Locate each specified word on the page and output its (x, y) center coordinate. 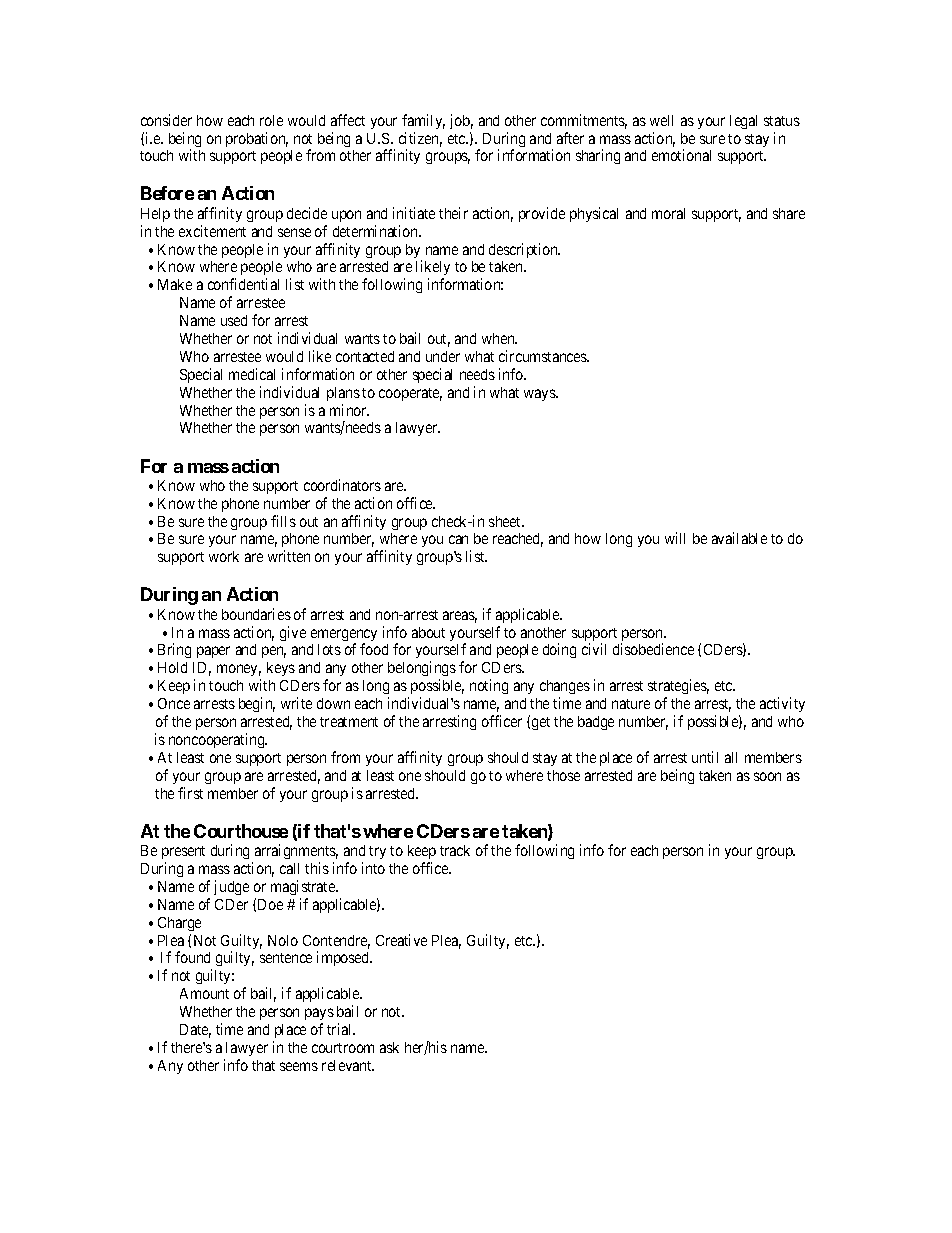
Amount (204, 993)
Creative (401, 940)
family (423, 121)
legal (743, 122)
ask (389, 1047)
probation (257, 139)
